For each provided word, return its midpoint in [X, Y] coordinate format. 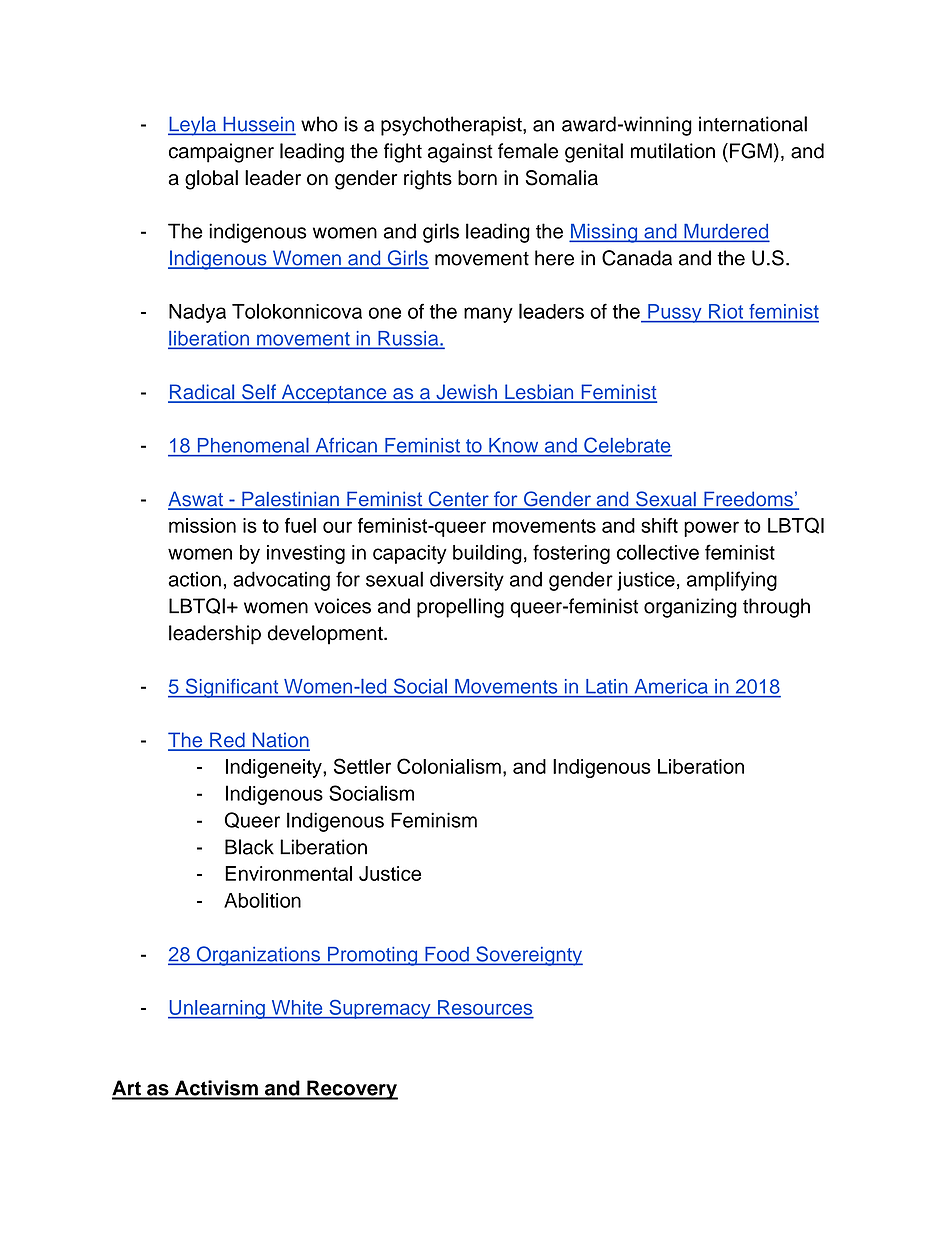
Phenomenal [253, 445]
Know [513, 445]
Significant [232, 688]
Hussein [258, 125]
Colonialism [449, 766]
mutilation [673, 151]
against [460, 153]
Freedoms [748, 500]
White [297, 1007]
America [671, 686]
